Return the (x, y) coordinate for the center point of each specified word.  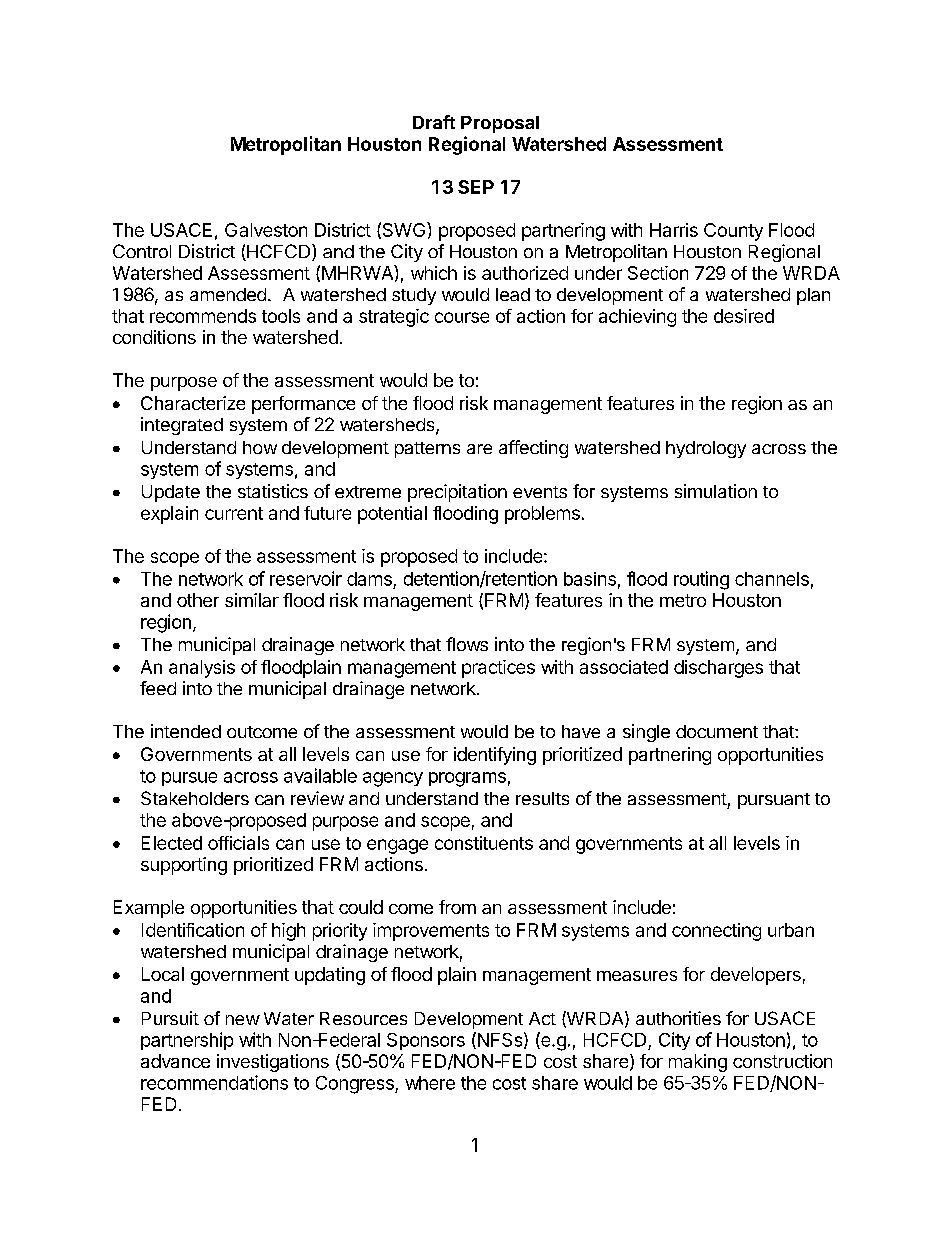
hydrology (706, 449)
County (733, 232)
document (717, 731)
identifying (495, 756)
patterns (427, 450)
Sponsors (426, 1041)
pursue (189, 779)
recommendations (214, 1082)
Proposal (500, 124)
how (260, 447)
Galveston (266, 230)
